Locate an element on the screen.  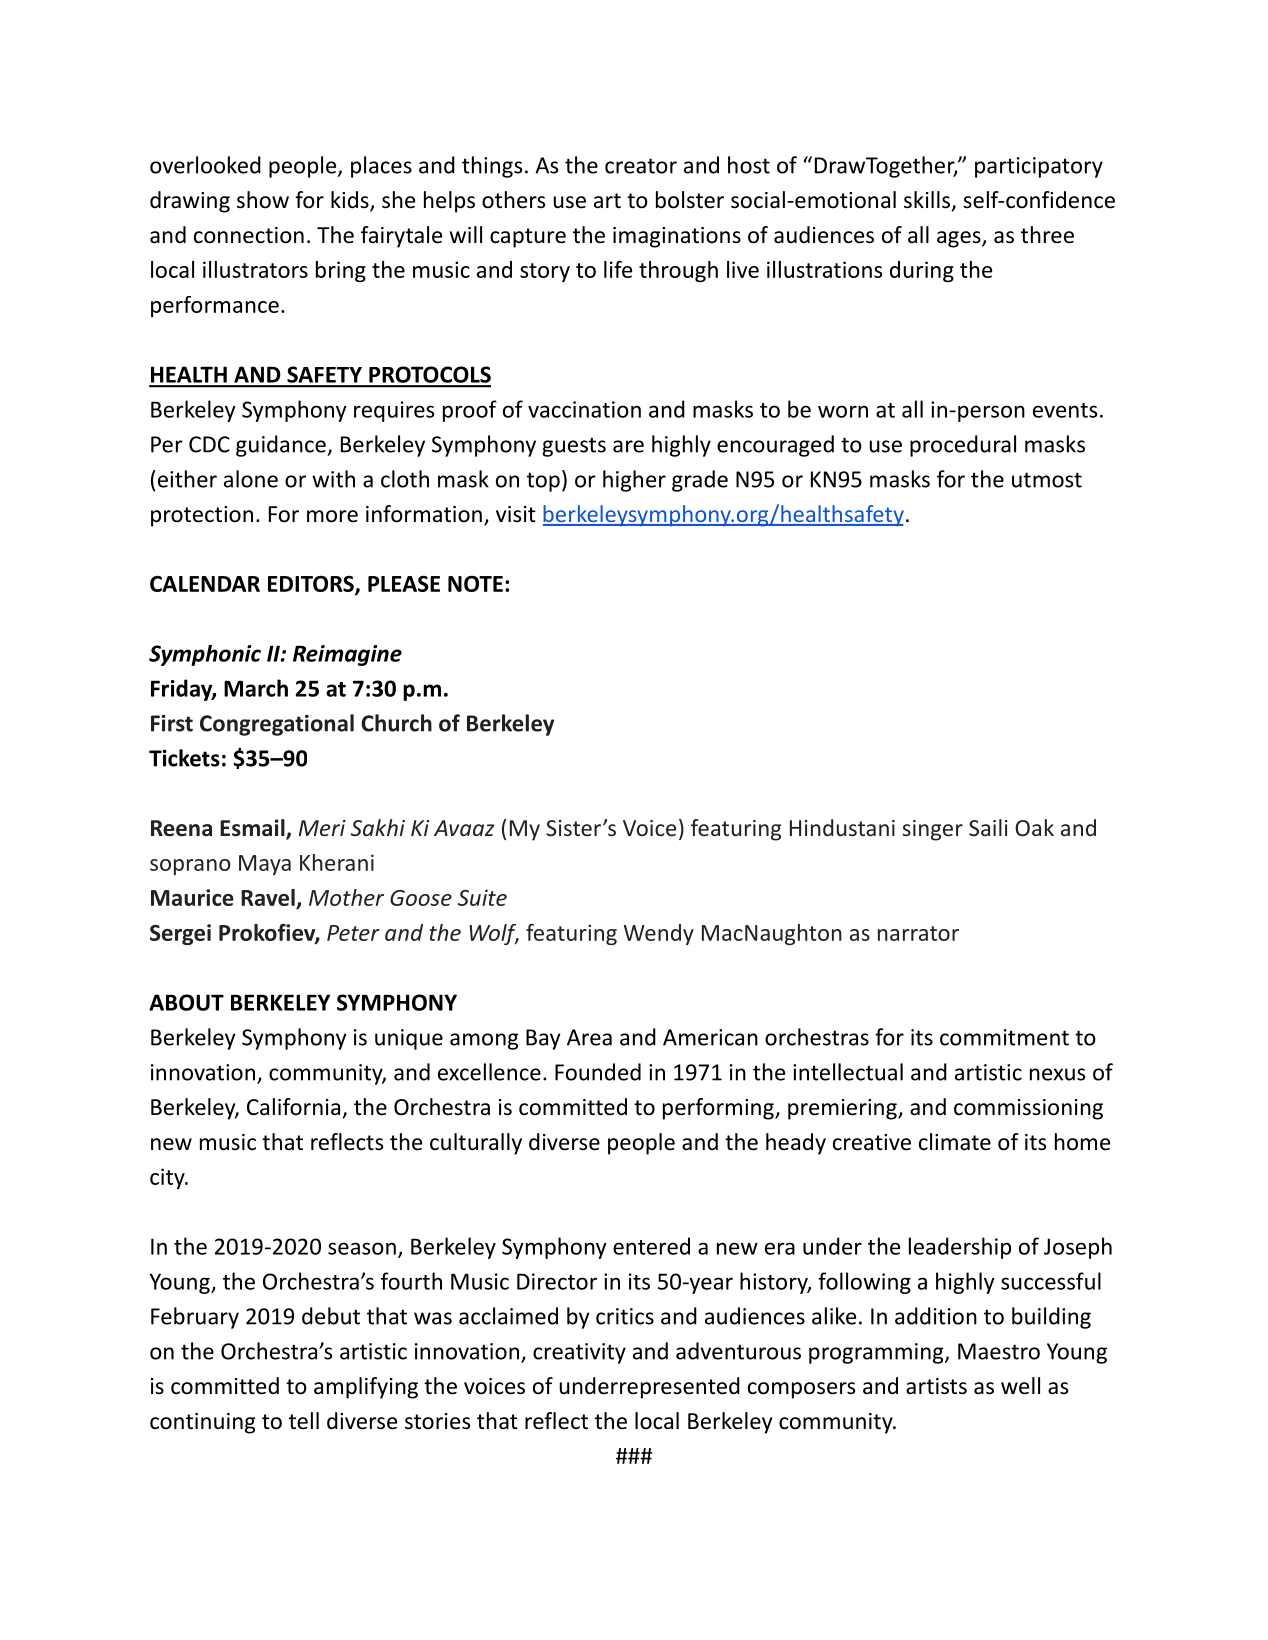
artists is located at coordinates (936, 1386).
